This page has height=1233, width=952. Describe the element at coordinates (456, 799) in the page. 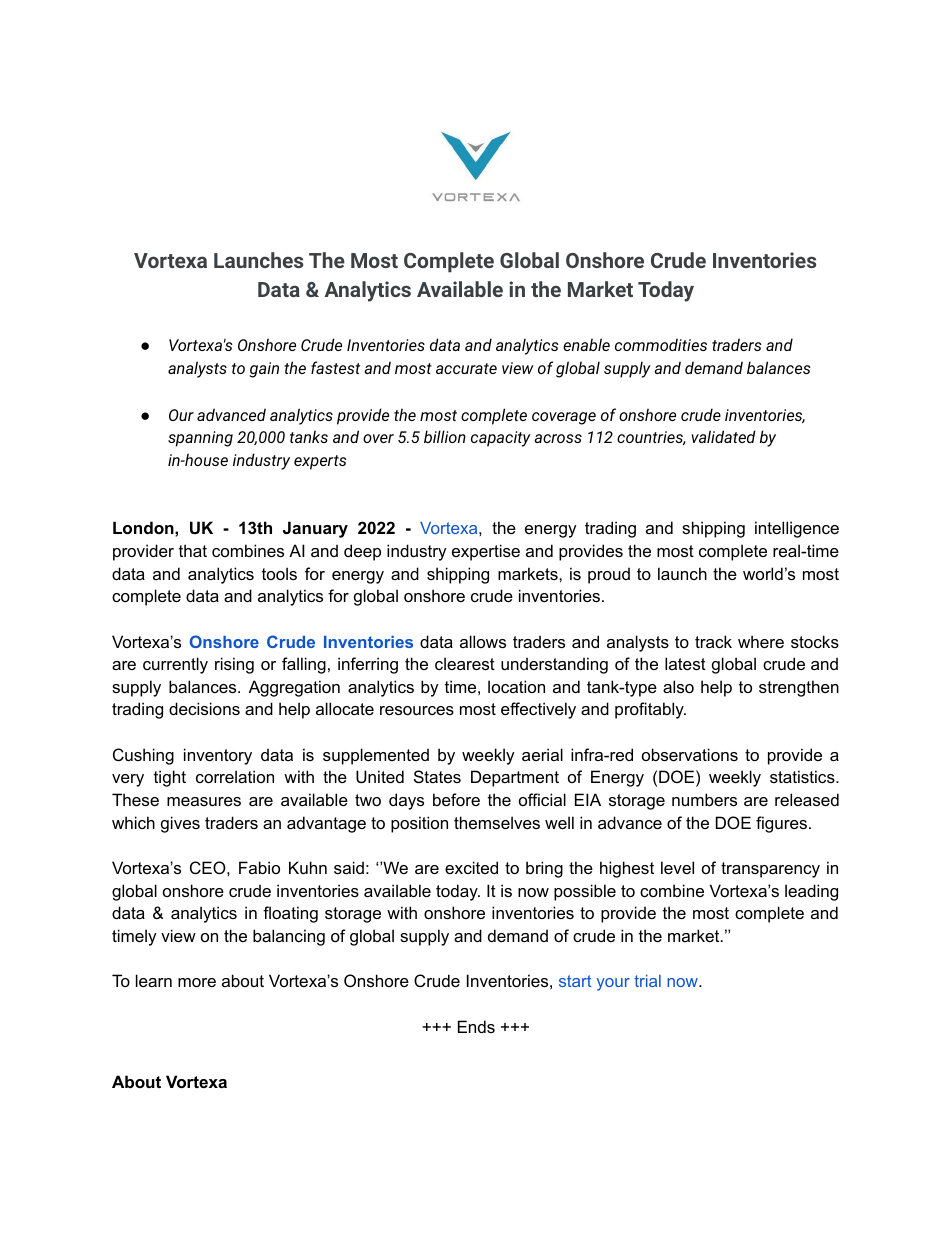

I see `before` at that location.
